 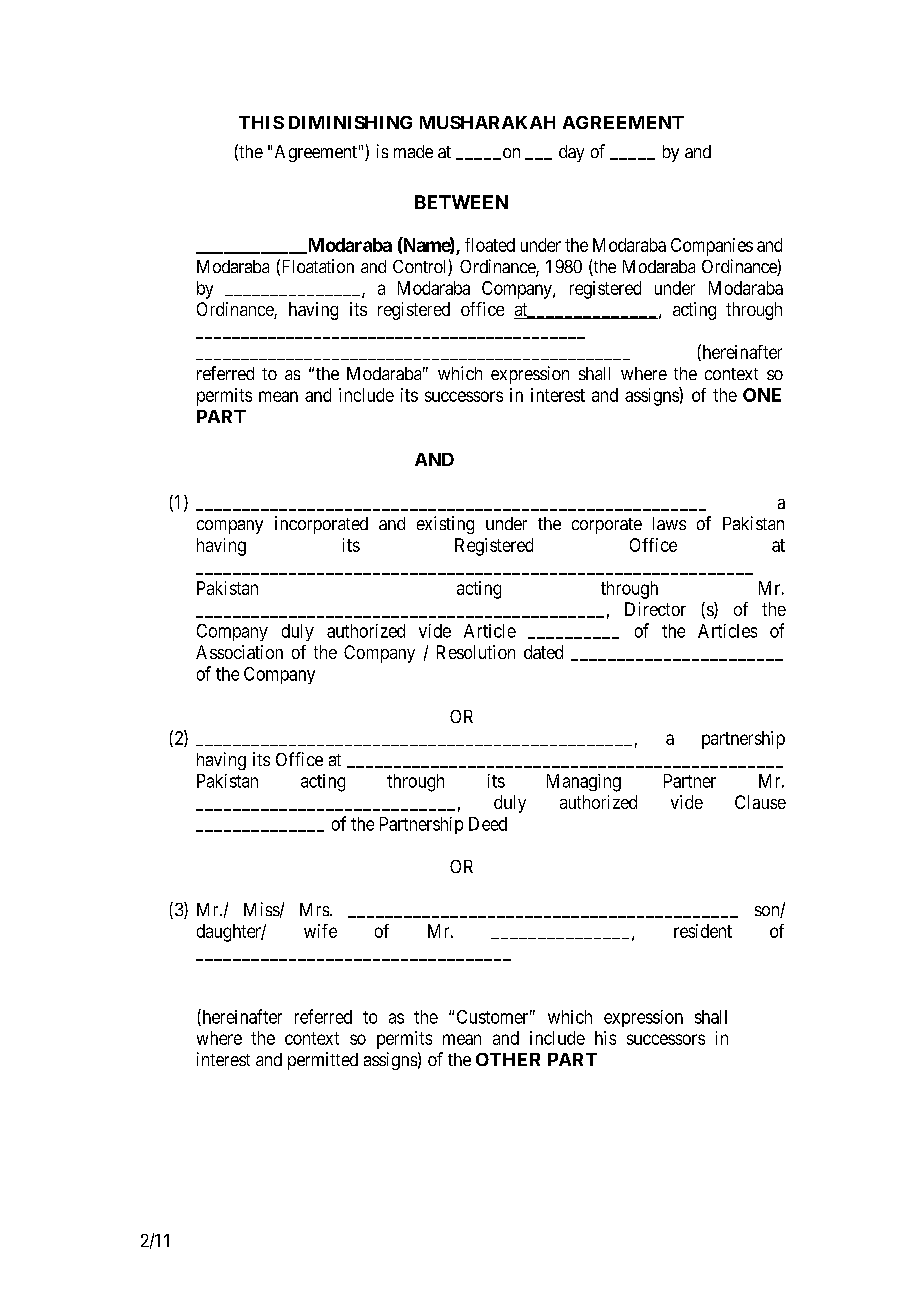 What do you see at coordinates (261, 122) in the page?
I see `THIS` at bounding box center [261, 122].
